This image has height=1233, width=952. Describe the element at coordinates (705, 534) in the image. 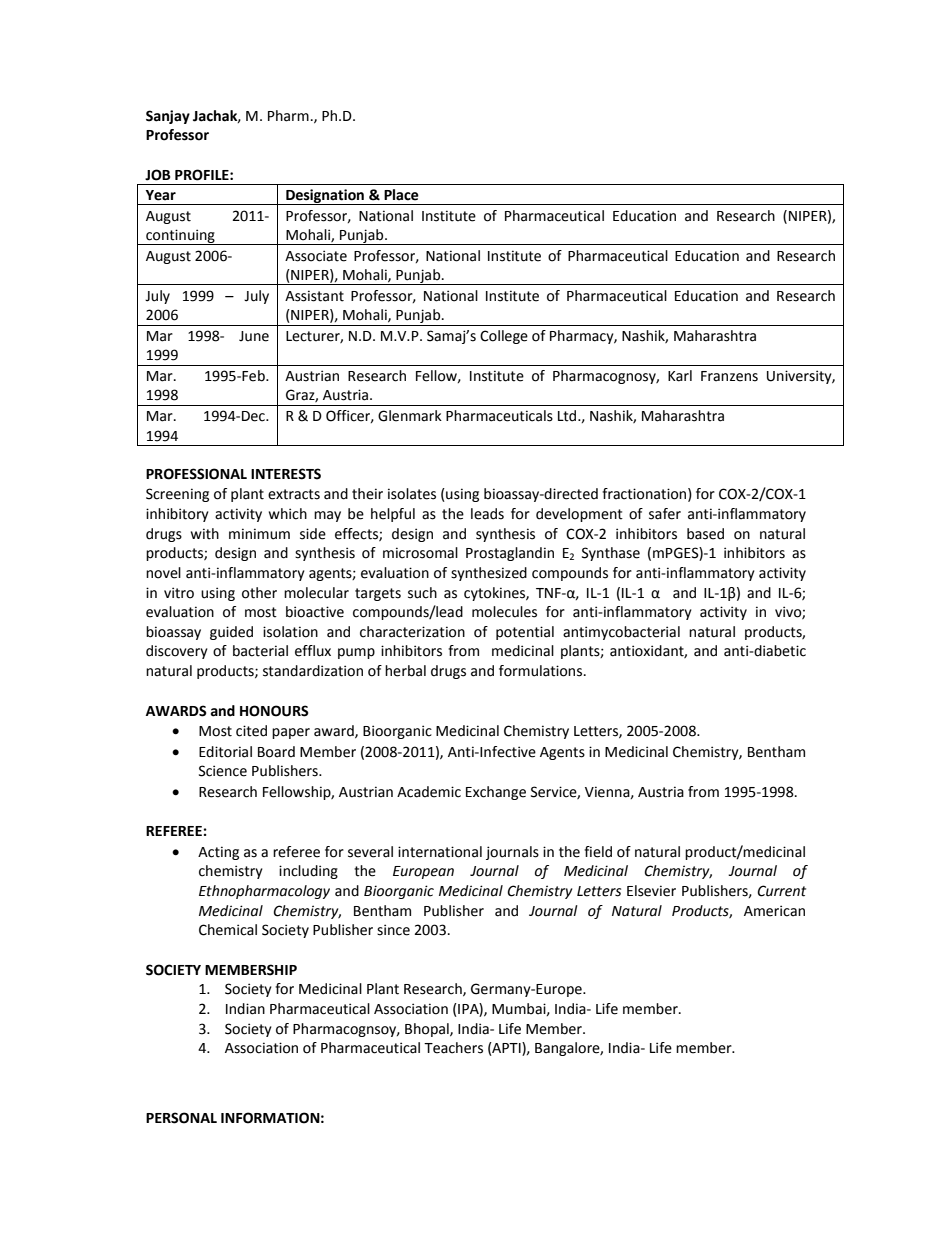

I see `based` at that location.
